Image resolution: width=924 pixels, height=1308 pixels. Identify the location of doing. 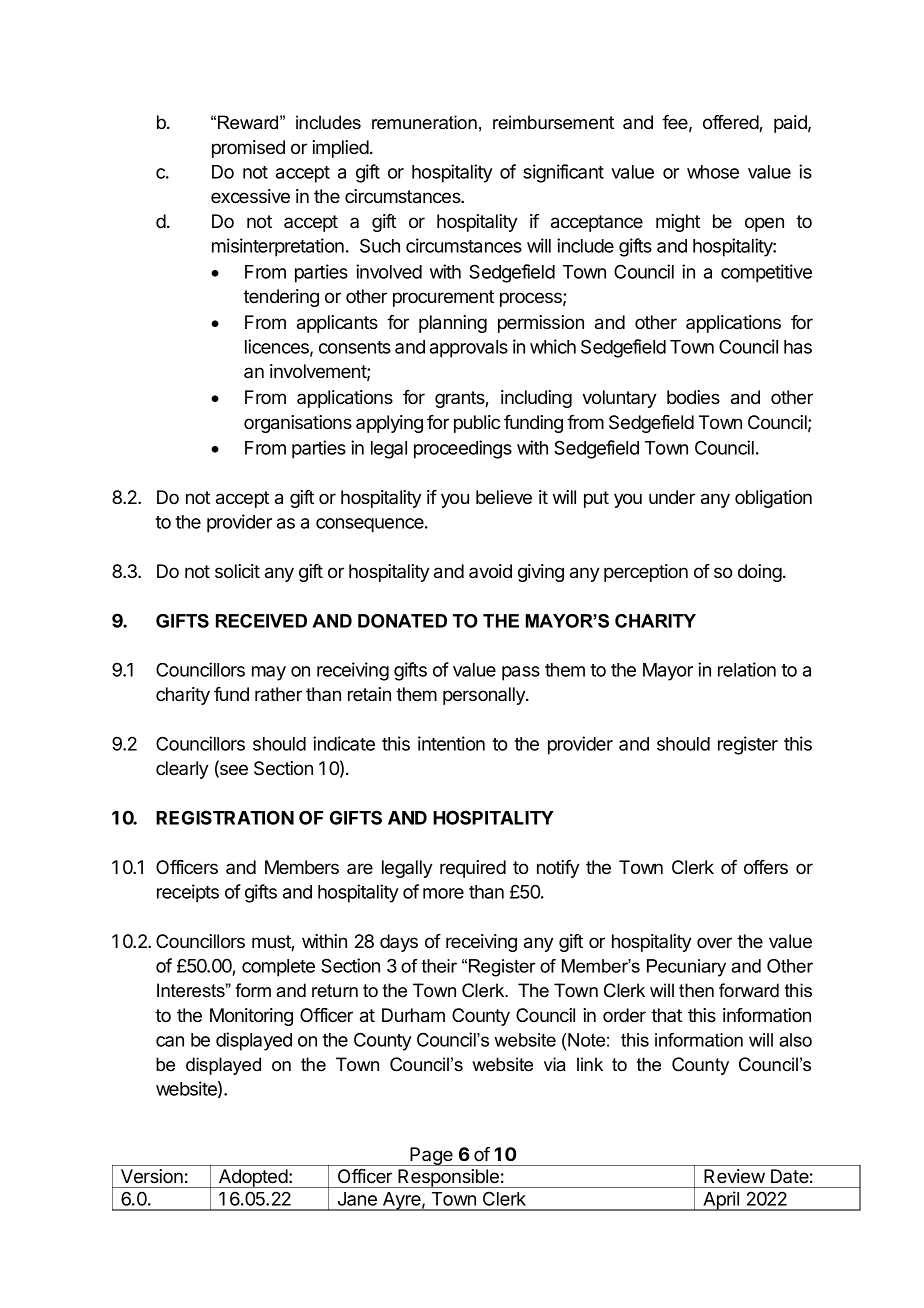
(760, 573).
